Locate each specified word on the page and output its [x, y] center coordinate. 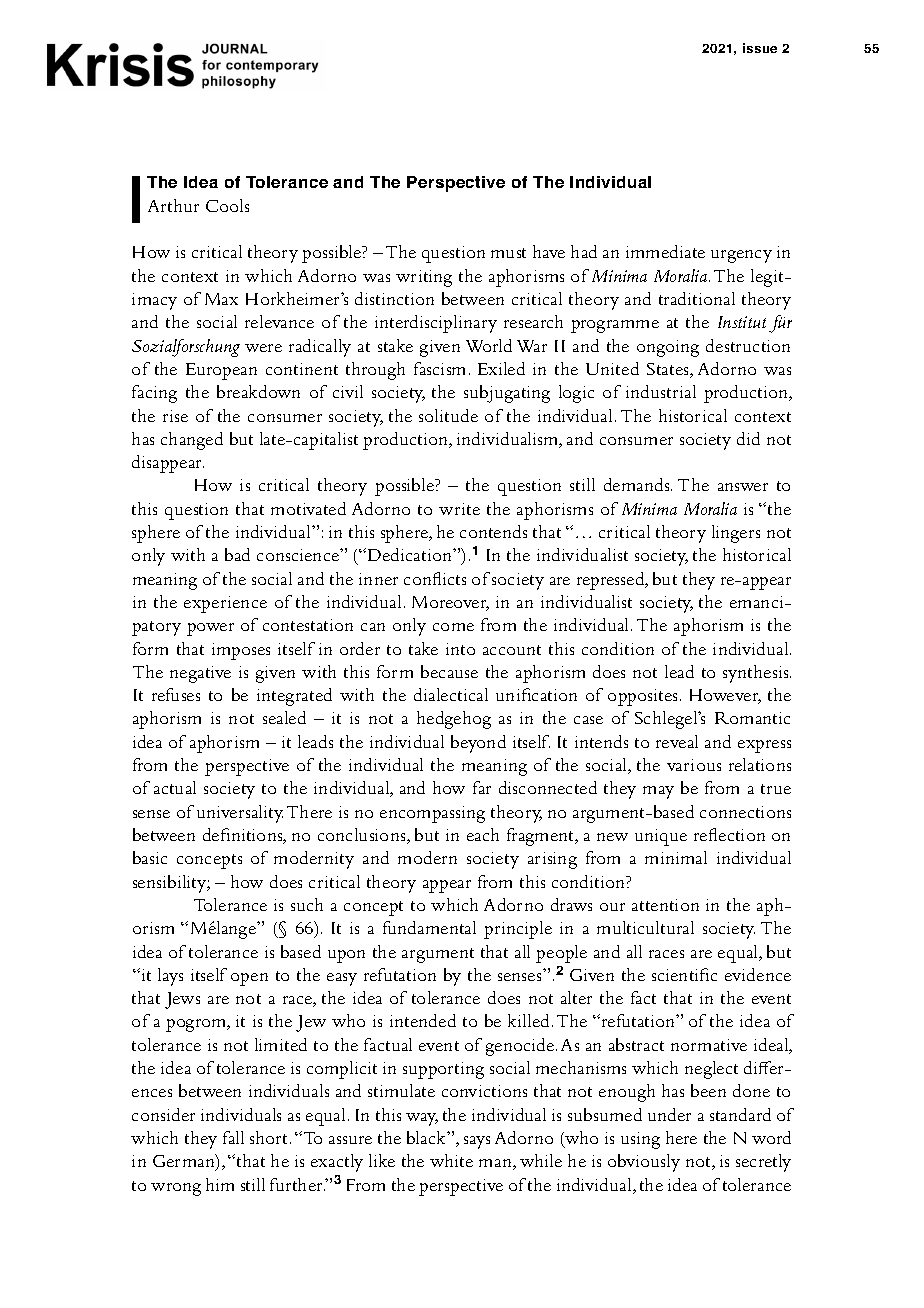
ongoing [668, 348]
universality [240, 814]
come [453, 627]
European [221, 371]
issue [760, 48]
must [508, 253]
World [489, 345]
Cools [227, 205]
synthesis [757, 674]
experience [225, 604]
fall [233, 1137]
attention [665, 905]
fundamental [429, 927]
